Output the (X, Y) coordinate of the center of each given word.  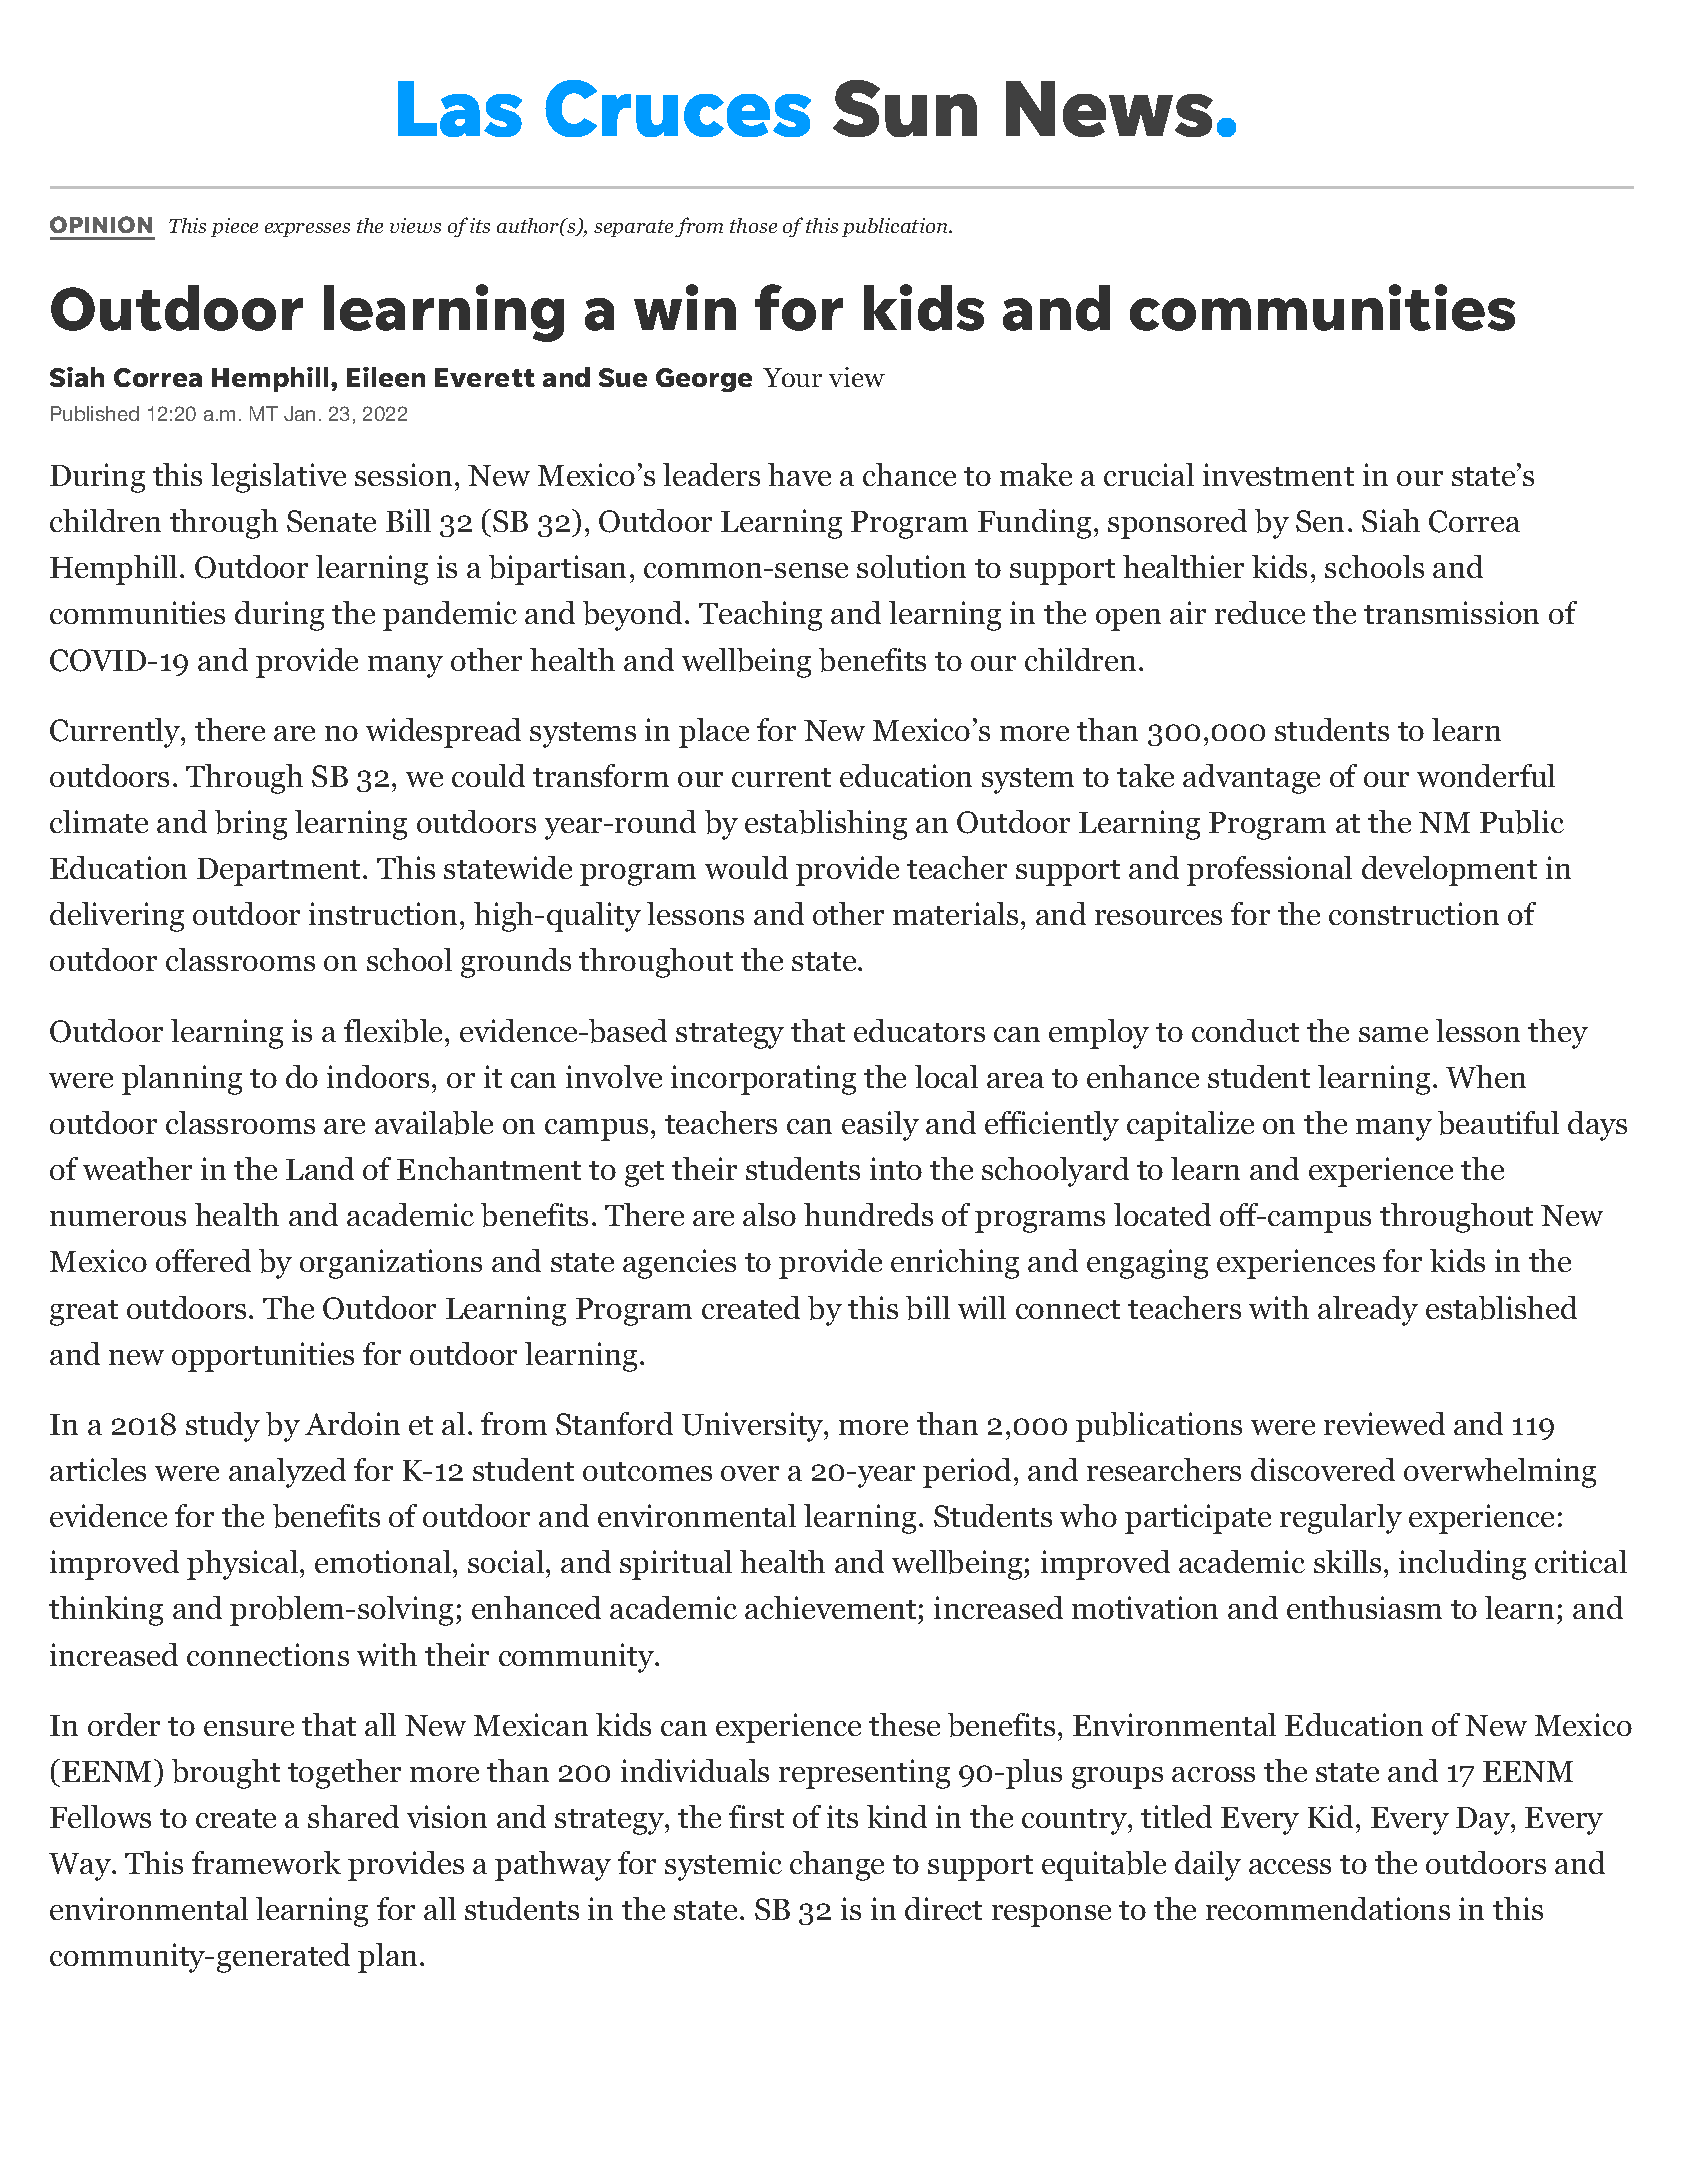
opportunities (263, 1357)
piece (234, 227)
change (837, 1866)
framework (266, 1862)
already (1368, 1311)
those (753, 225)
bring (251, 825)
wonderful (1486, 775)
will (982, 1307)
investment (1278, 474)
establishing (826, 825)
